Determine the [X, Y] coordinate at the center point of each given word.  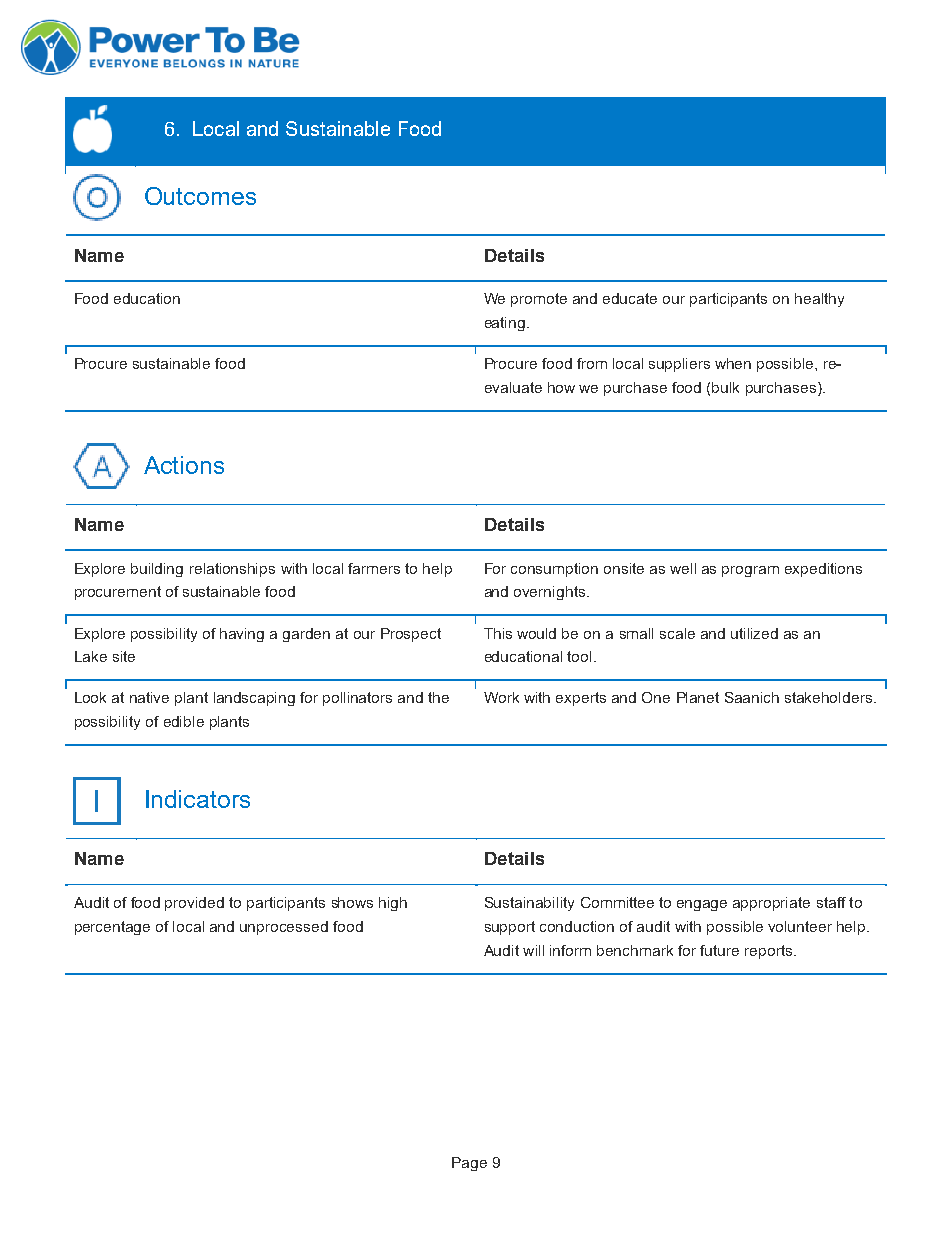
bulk [725, 387]
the [438, 697]
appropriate [771, 904]
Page [469, 1164]
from [592, 363]
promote [539, 300]
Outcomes [200, 196]
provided [194, 904]
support [510, 928]
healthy [819, 300]
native [149, 697]
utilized [754, 633]
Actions [184, 465]
